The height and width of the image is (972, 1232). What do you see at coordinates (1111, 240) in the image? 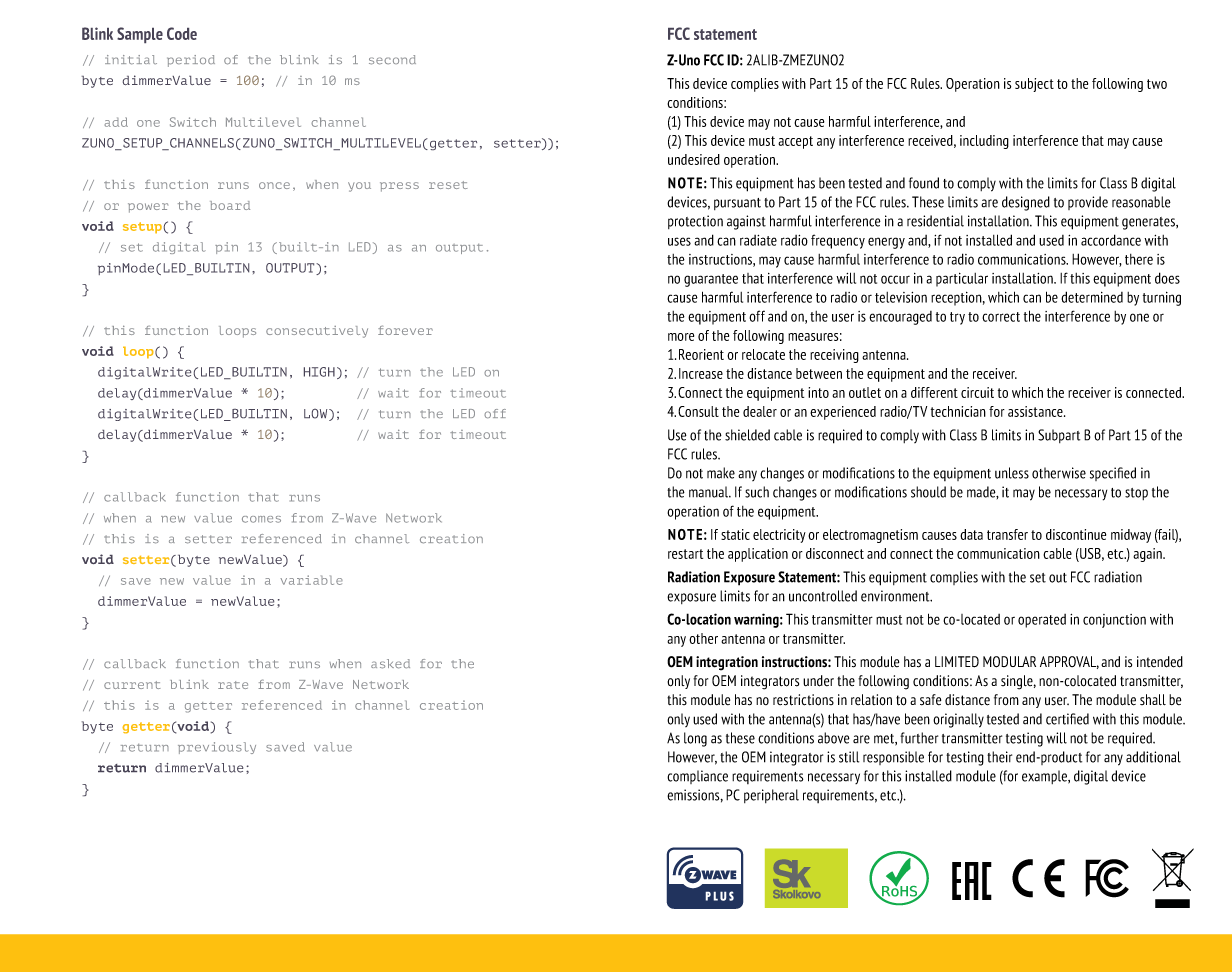
I see `accordance` at bounding box center [1111, 240].
